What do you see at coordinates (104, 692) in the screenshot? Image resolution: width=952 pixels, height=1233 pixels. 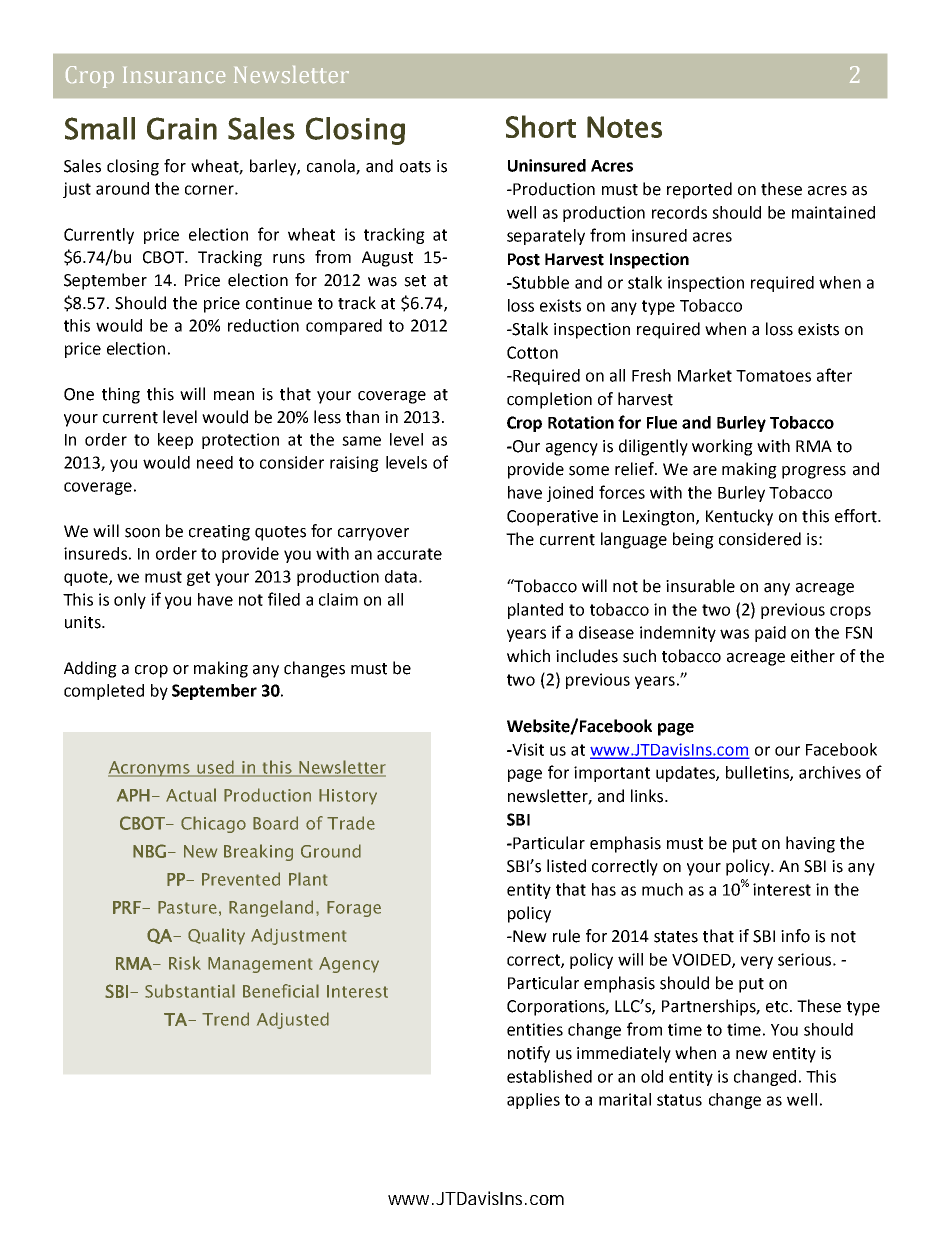 I see `completed` at bounding box center [104, 692].
